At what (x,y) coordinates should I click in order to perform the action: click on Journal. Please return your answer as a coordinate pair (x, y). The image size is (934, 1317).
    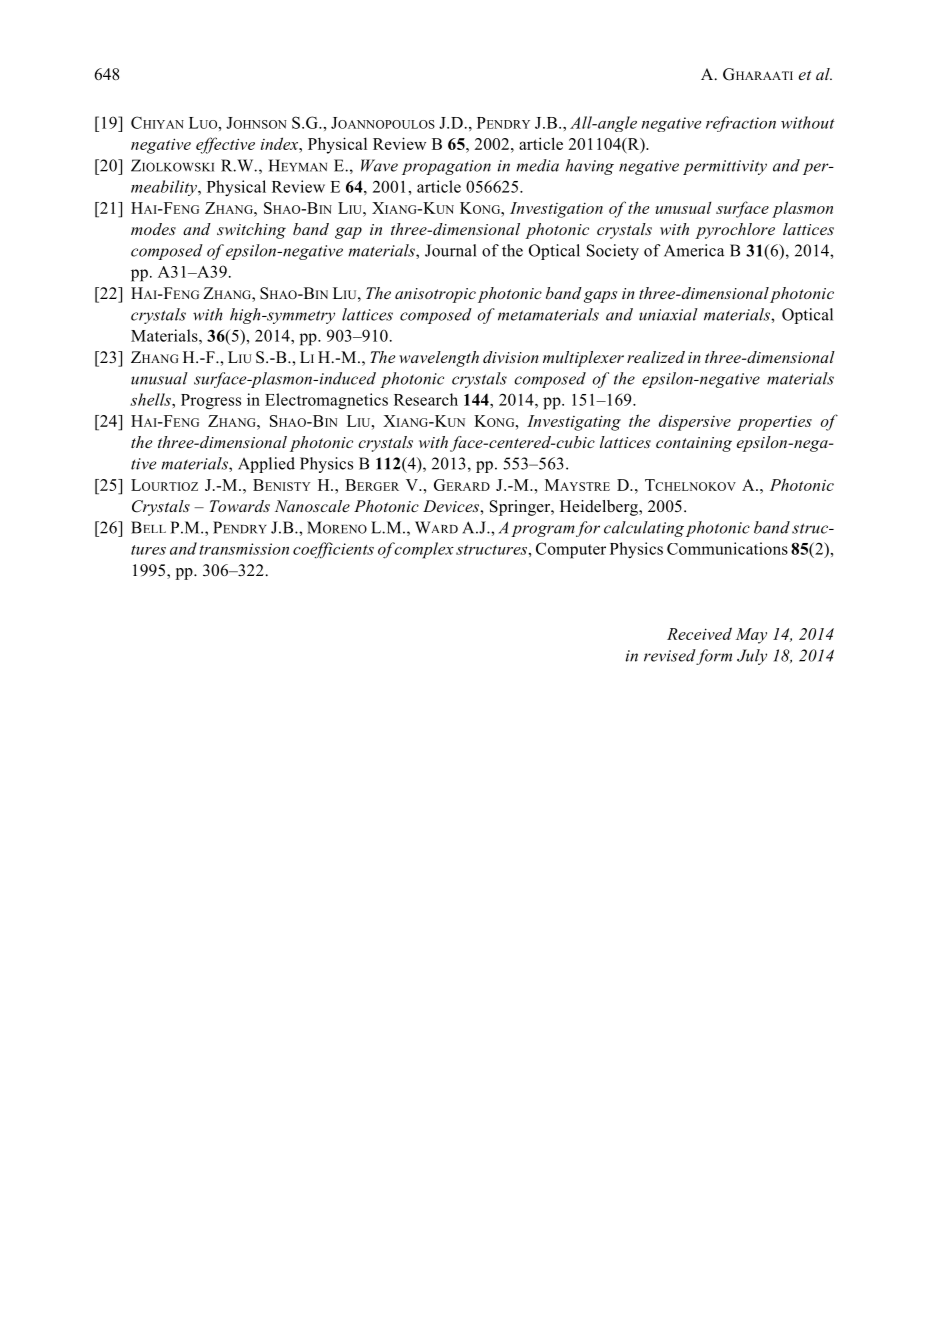
    Looking at the image, I should click on (450, 250).
